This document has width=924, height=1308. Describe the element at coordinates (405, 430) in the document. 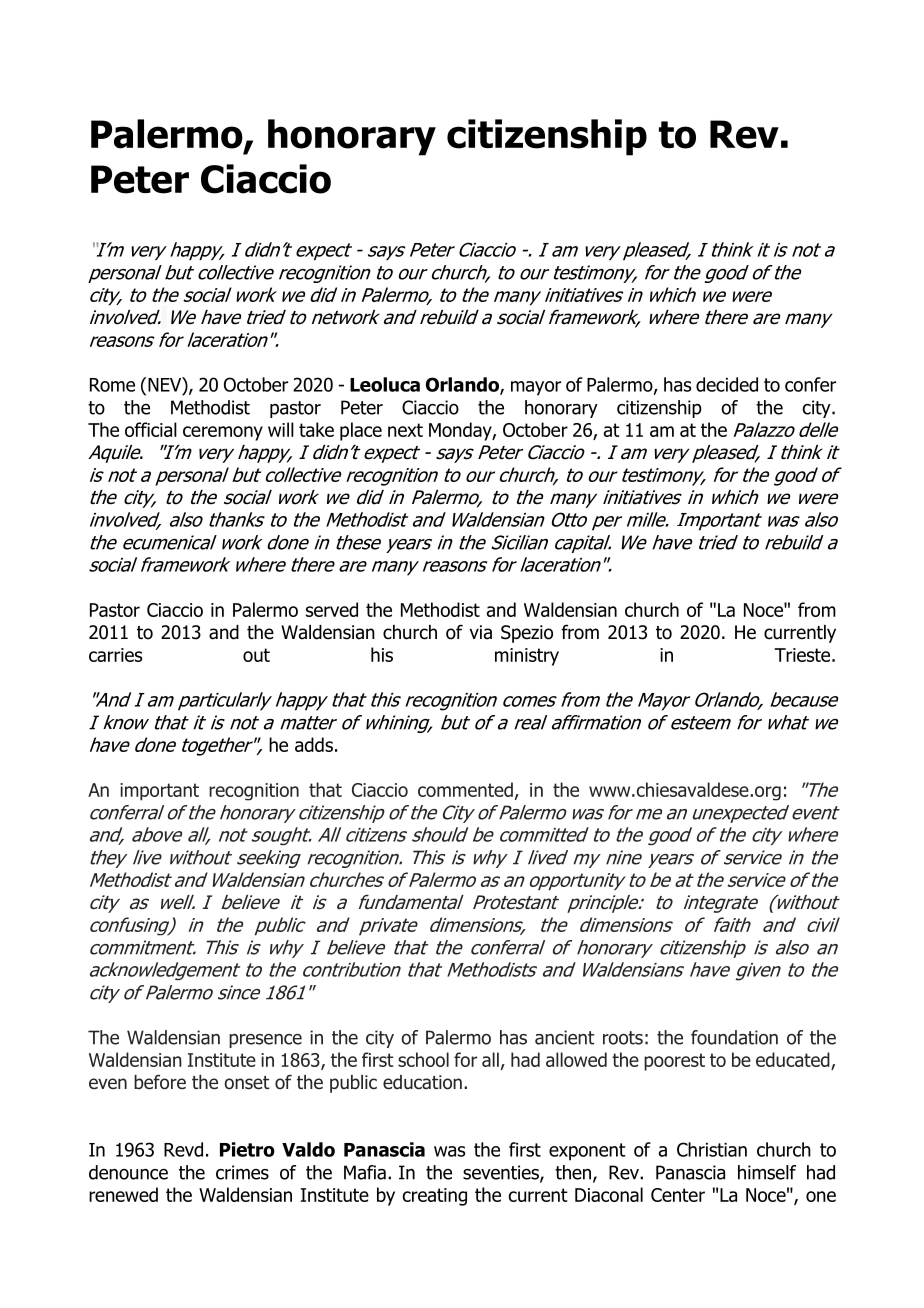

I see `next` at that location.
